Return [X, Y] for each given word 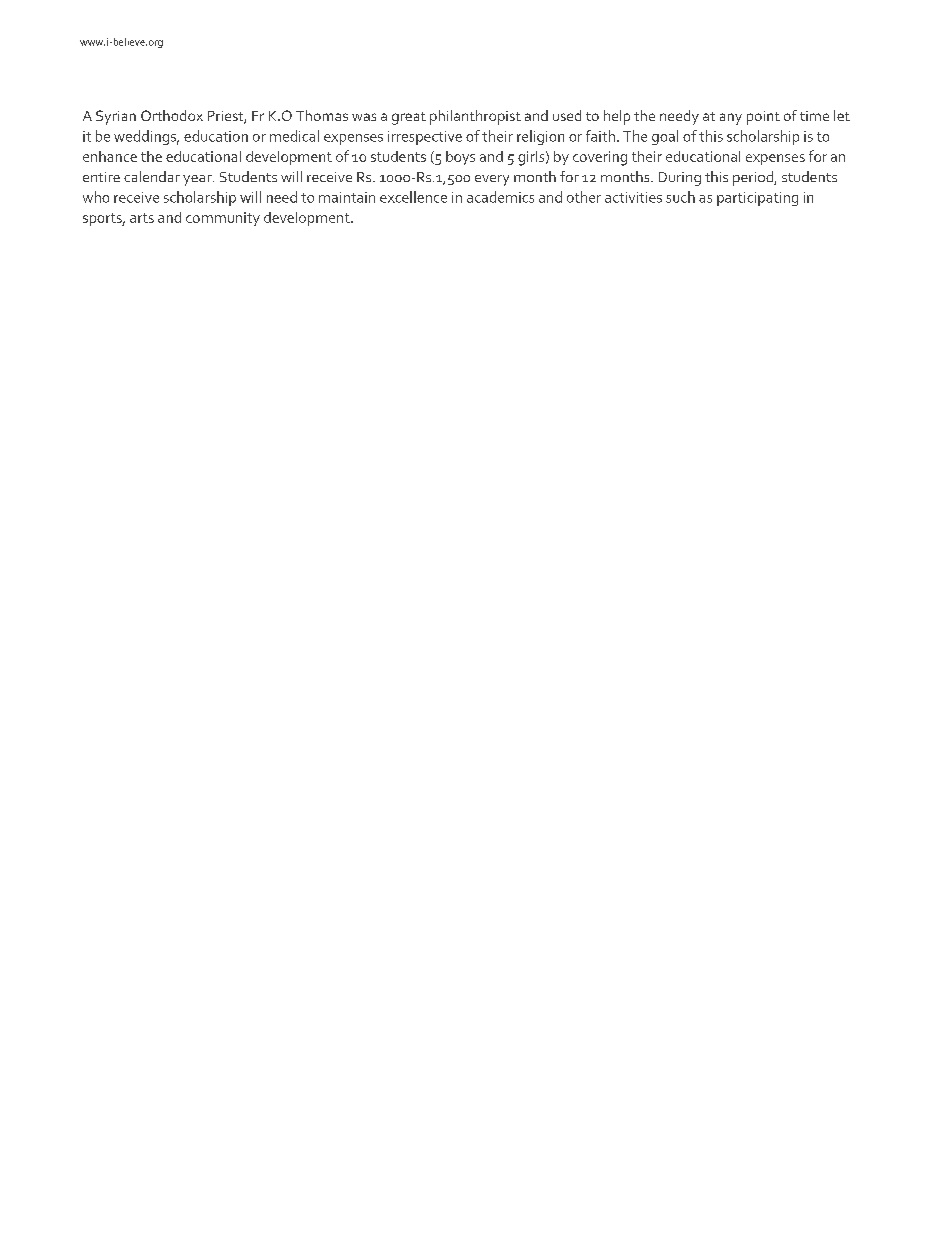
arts [142, 218]
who [96, 197]
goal [665, 137]
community [223, 219]
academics [500, 197]
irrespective [425, 138]
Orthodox [172, 115]
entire [101, 177]
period [754, 178]
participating [757, 199]
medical [294, 136]
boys [460, 158]
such [680, 197]
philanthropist [475, 117]
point [763, 118]
